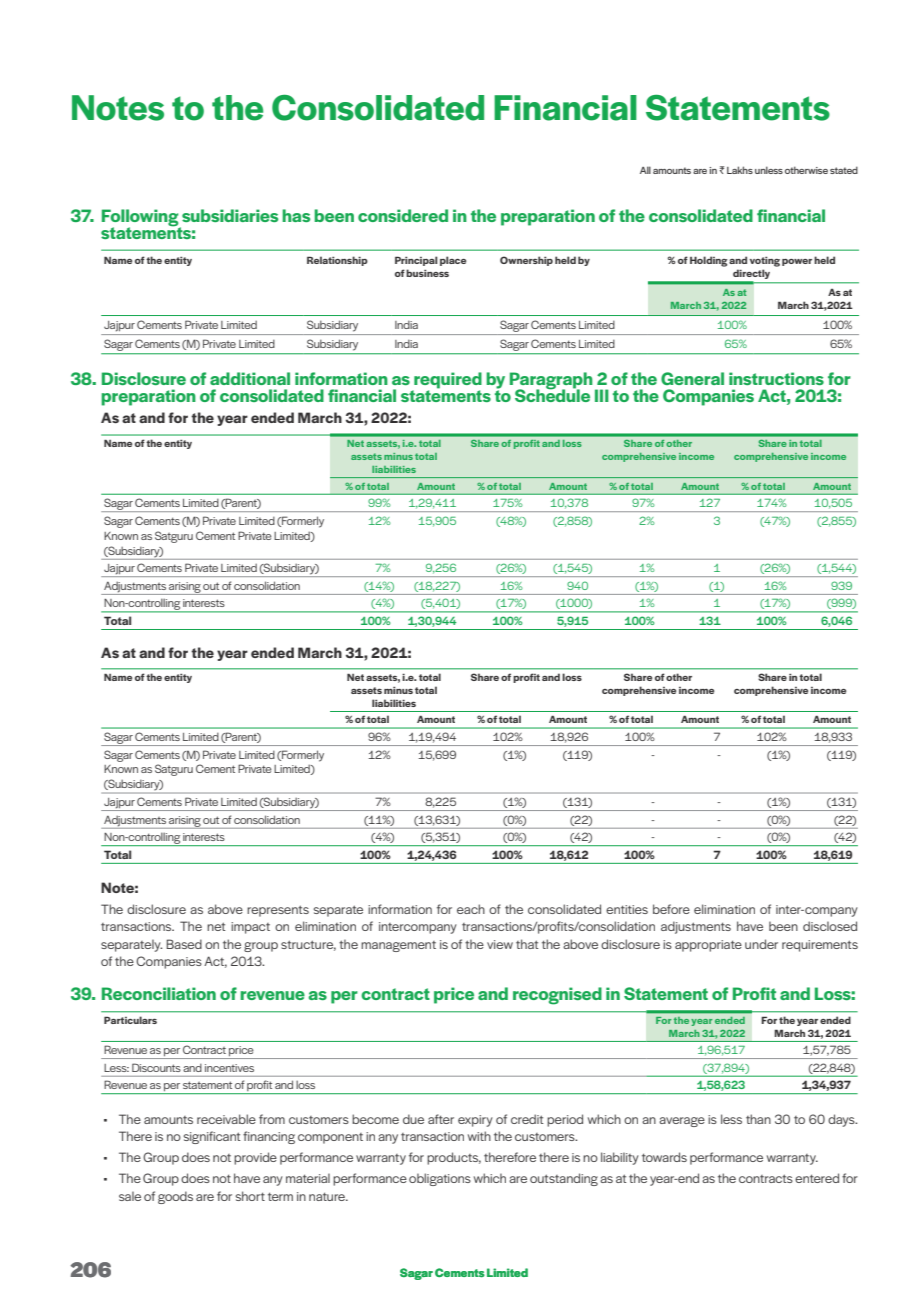  Describe the element at coordinates (740, 170) in the screenshot. I see `Lakhs` at that location.
